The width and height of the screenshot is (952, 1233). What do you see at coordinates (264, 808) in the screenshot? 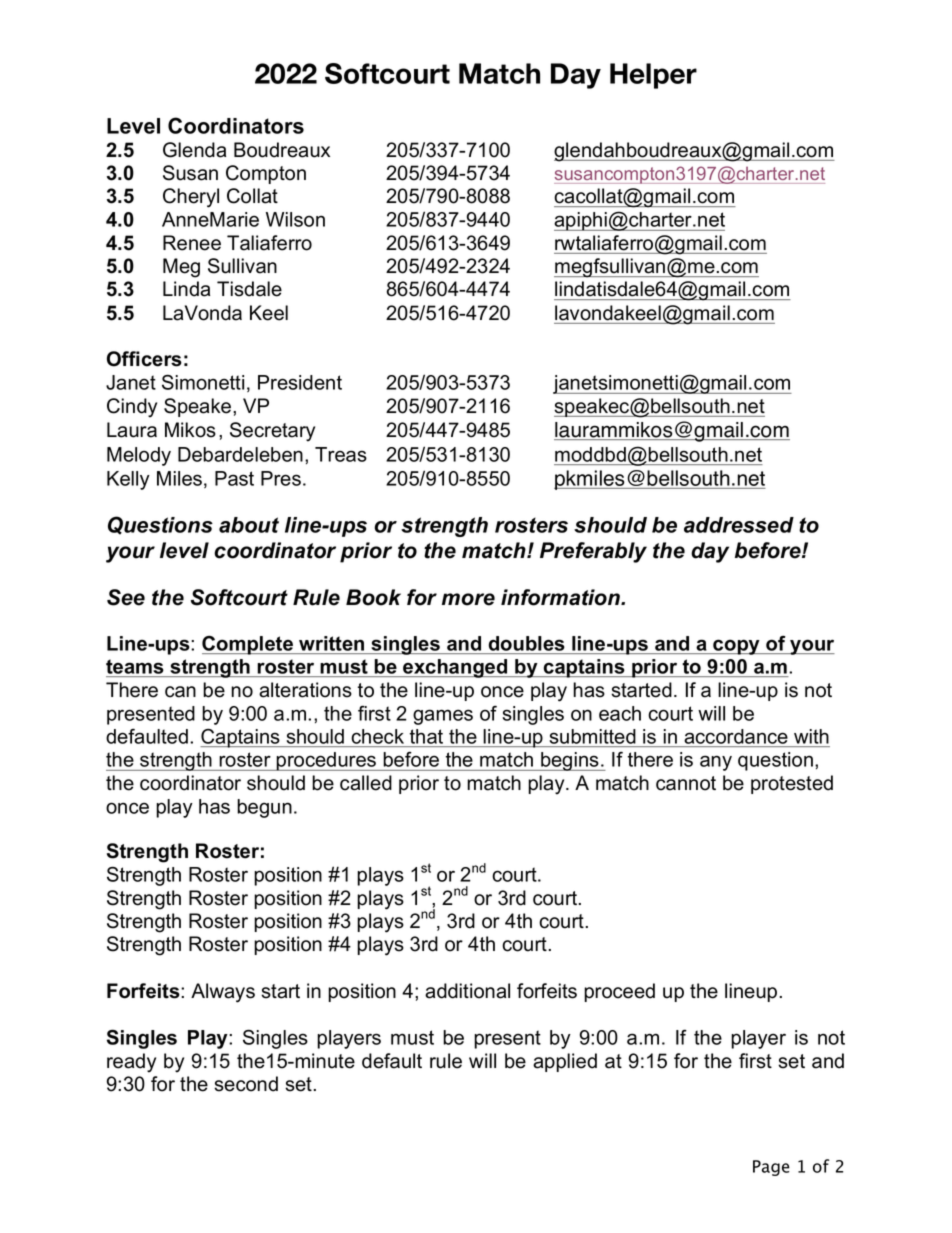
I see `begun` at bounding box center [264, 808].
